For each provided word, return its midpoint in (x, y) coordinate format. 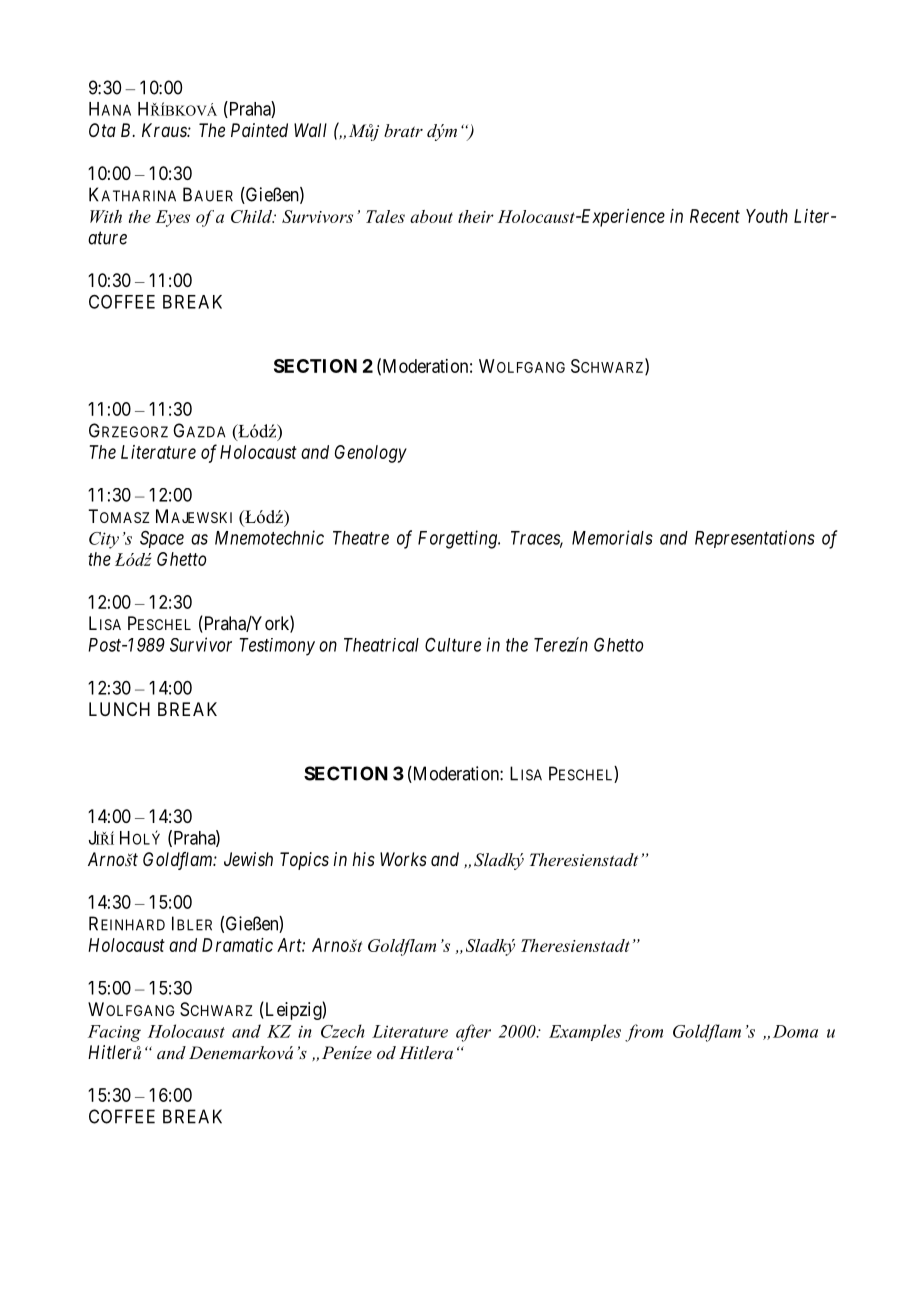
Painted (259, 130)
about (431, 216)
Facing (114, 1033)
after (473, 1033)
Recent (715, 216)
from (644, 1033)
